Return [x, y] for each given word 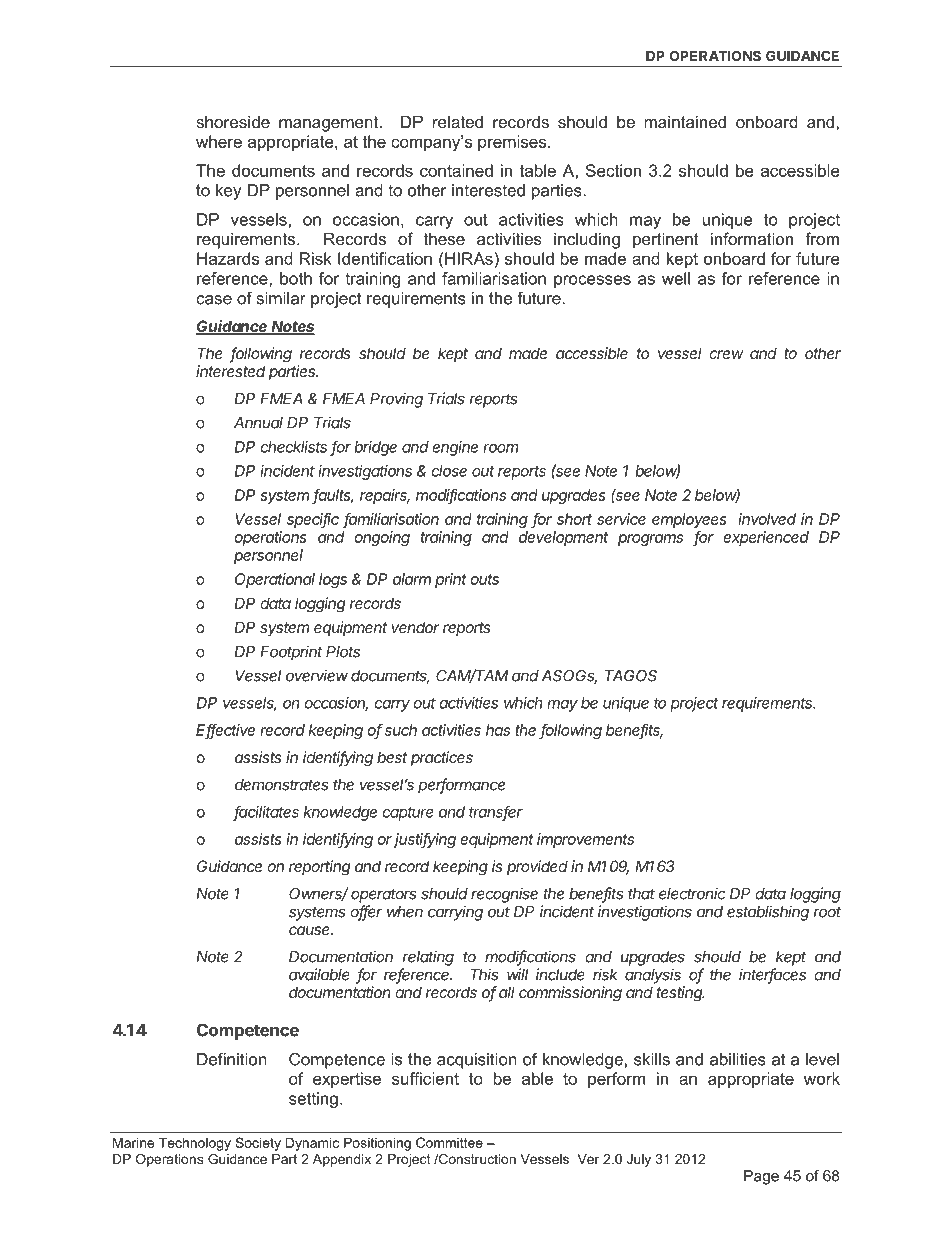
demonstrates [282, 785]
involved [767, 519]
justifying [424, 840]
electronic [692, 893]
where [219, 141]
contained [456, 170]
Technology [195, 1144]
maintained [685, 121]
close [449, 471]
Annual [258, 423]
